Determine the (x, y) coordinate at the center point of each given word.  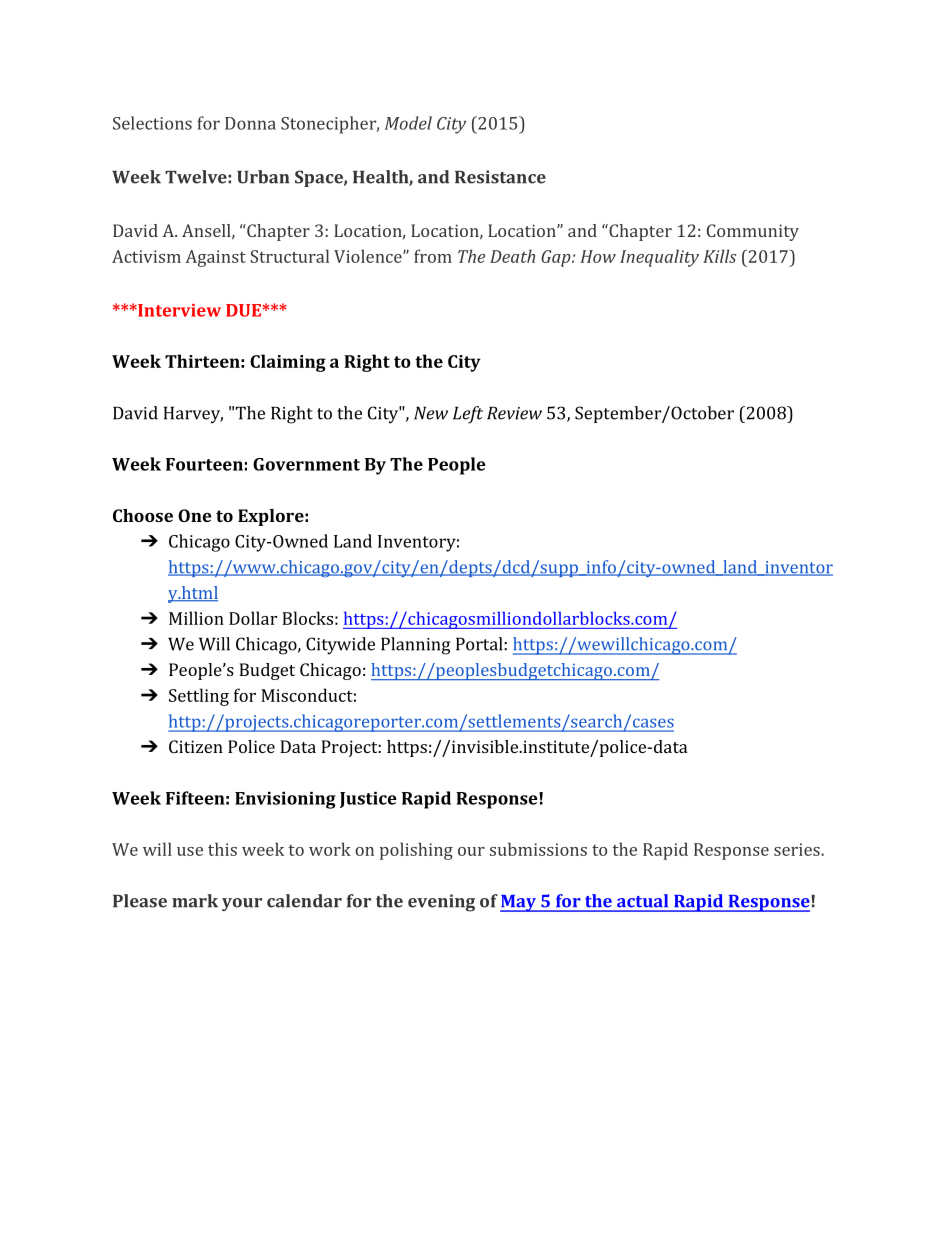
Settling (199, 697)
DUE (244, 310)
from (433, 256)
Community (753, 232)
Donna (250, 123)
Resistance (500, 177)
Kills (720, 256)
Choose (143, 515)
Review (514, 413)
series (797, 849)
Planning (415, 646)
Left (468, 415)
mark (195, 901)
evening (441, 903)
